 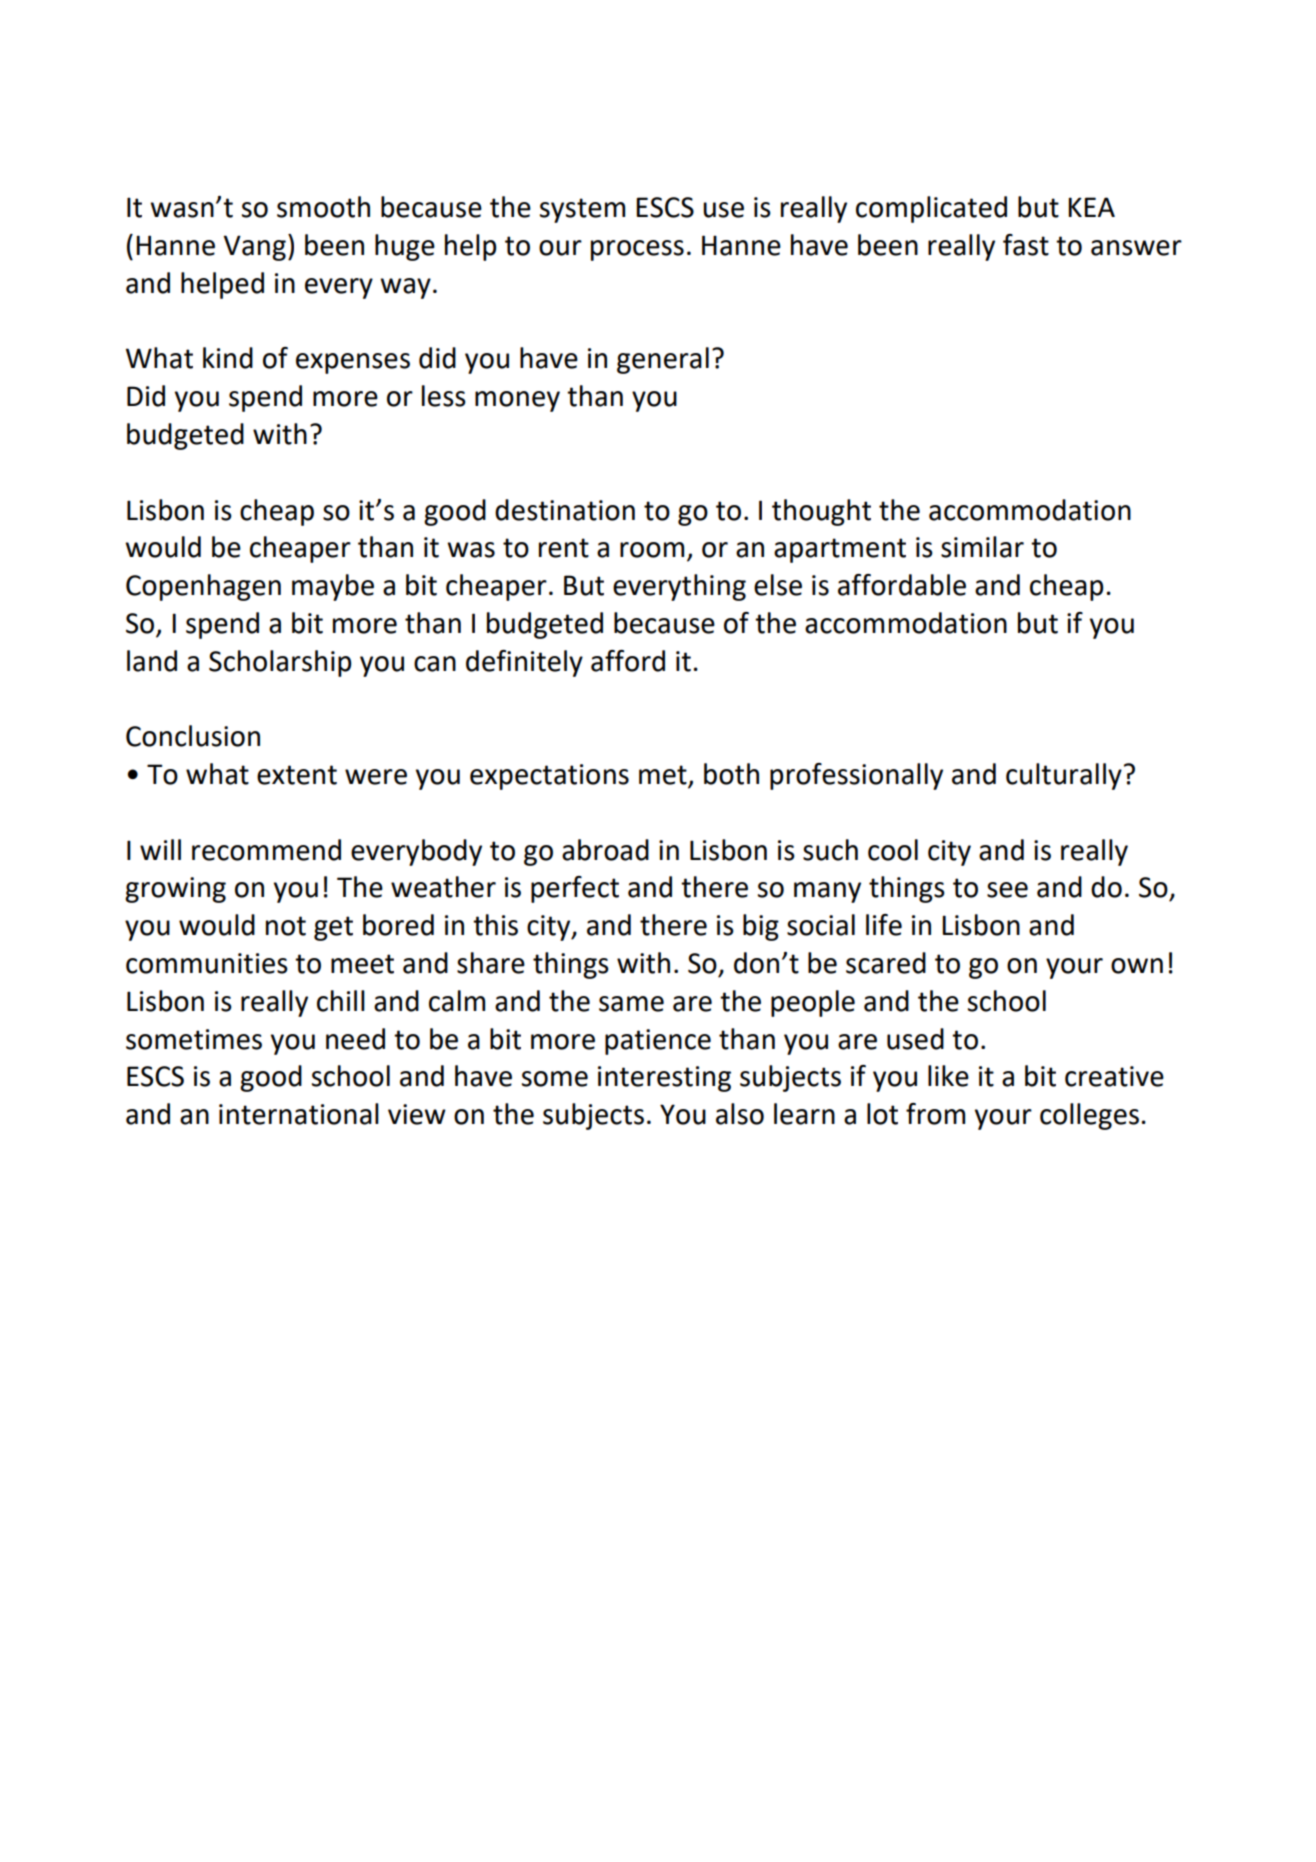 What do you see at coordinates (948, 1076) in the screenshot?
I see `like` at bounding box center [948, 1076].
